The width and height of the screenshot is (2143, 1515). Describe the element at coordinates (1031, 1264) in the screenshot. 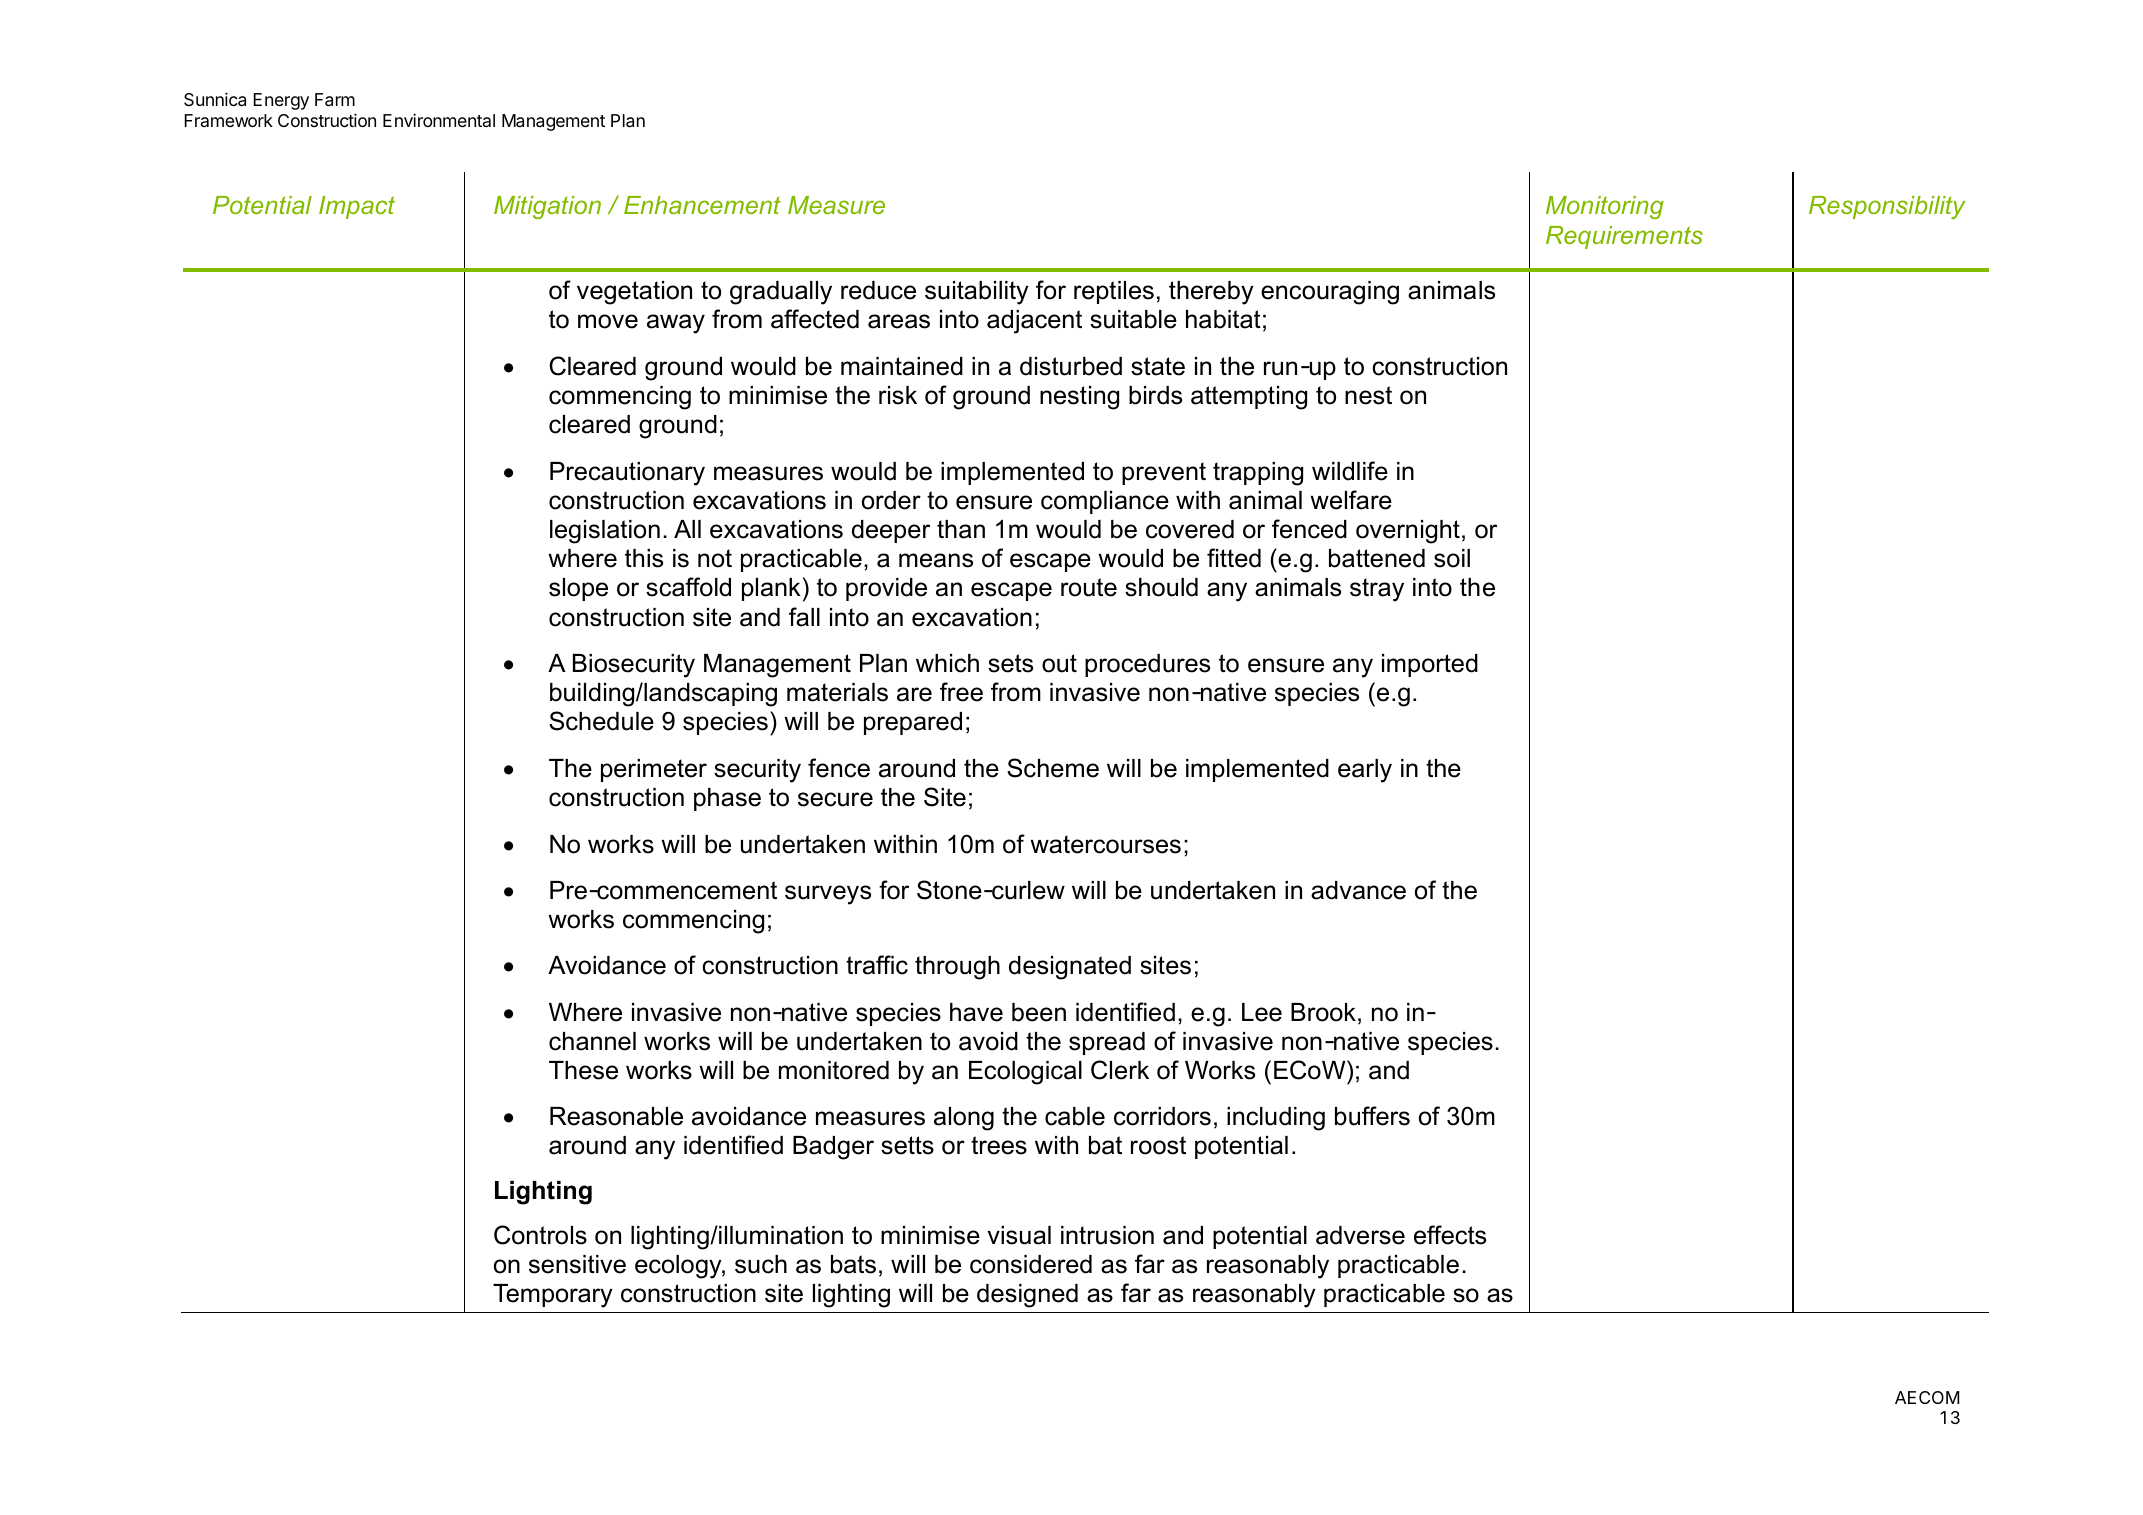

I see `considered` at that location.
